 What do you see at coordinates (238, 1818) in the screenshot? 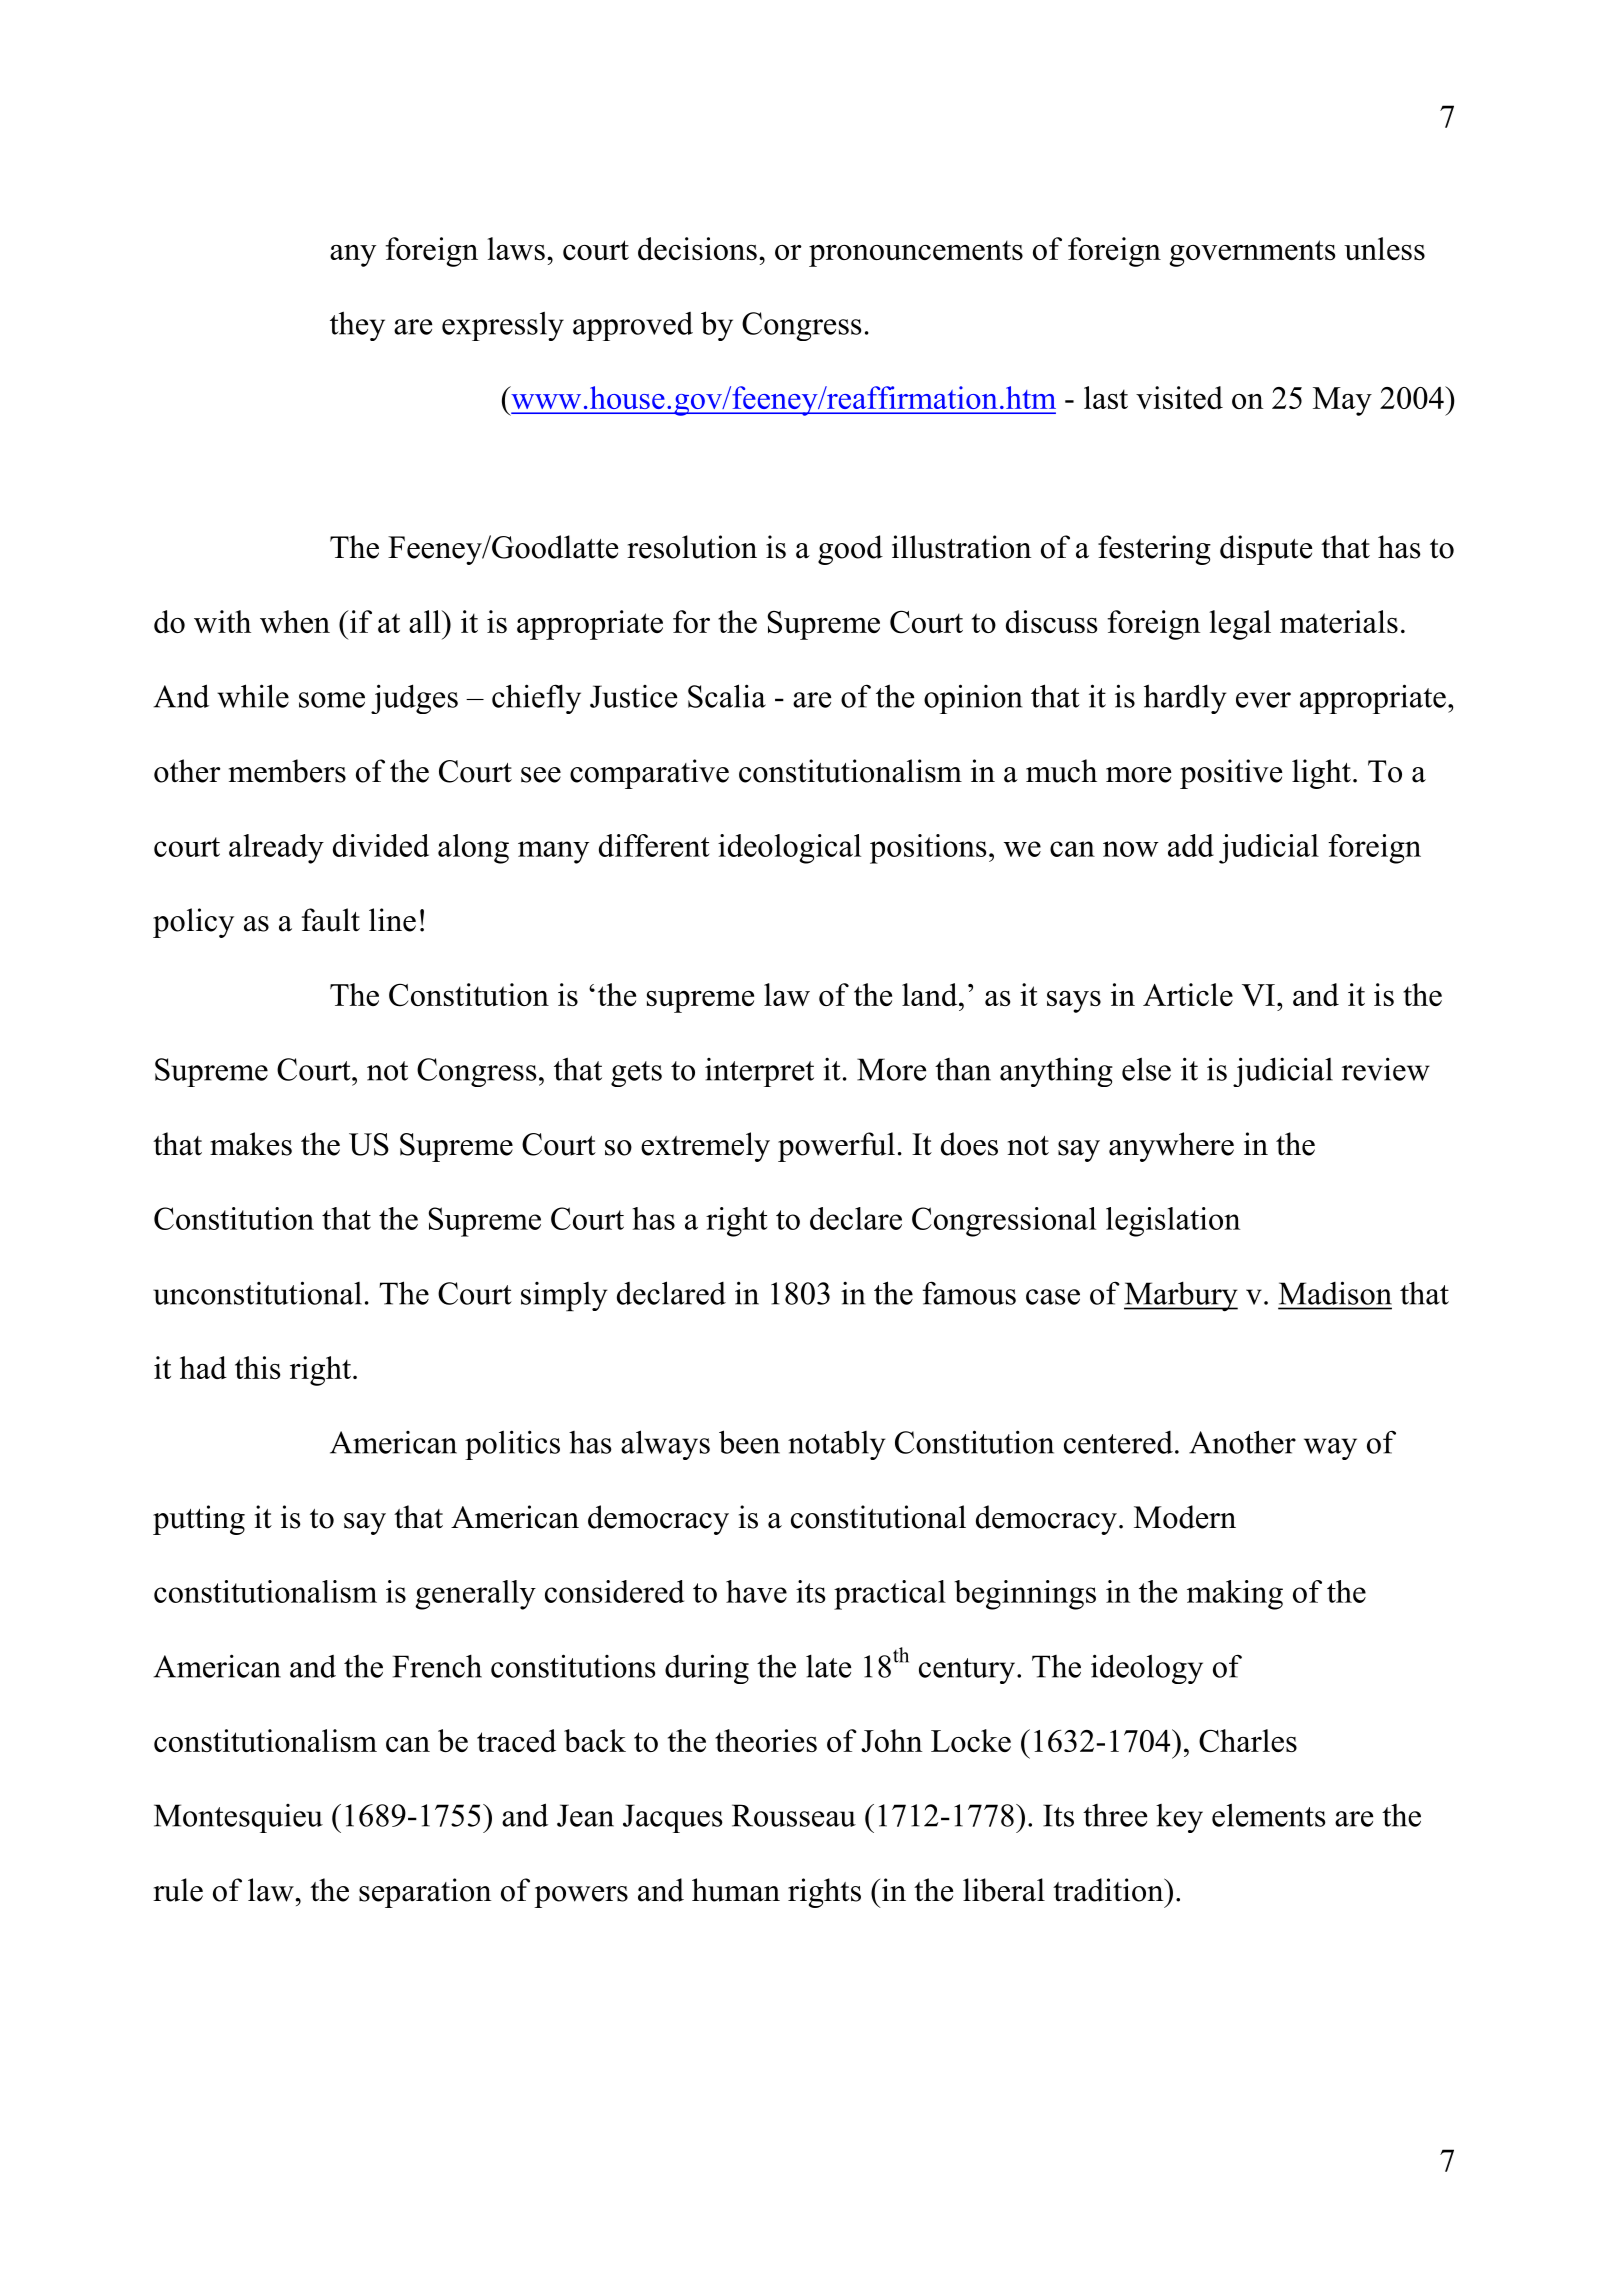
I see `Montesquieu` at bounding box center [238, 1818].
